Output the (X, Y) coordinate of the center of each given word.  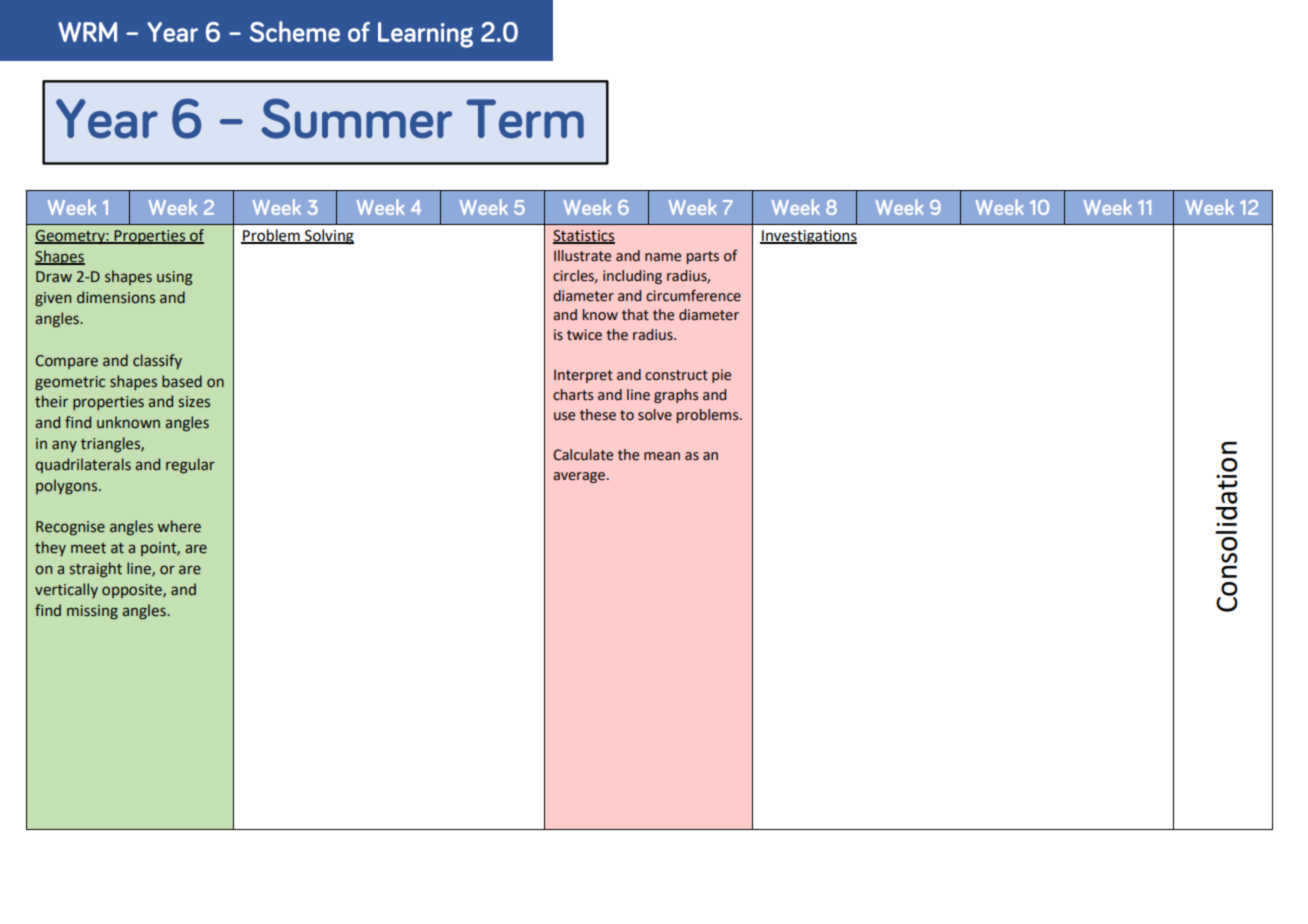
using (175, 278)
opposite (133, 591)
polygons (68, 486)
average (579, 477)
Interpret (583, 376)
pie (721, 376)
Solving (328, 237)
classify (157, 361)
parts (703, 257)
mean (662, 456)
